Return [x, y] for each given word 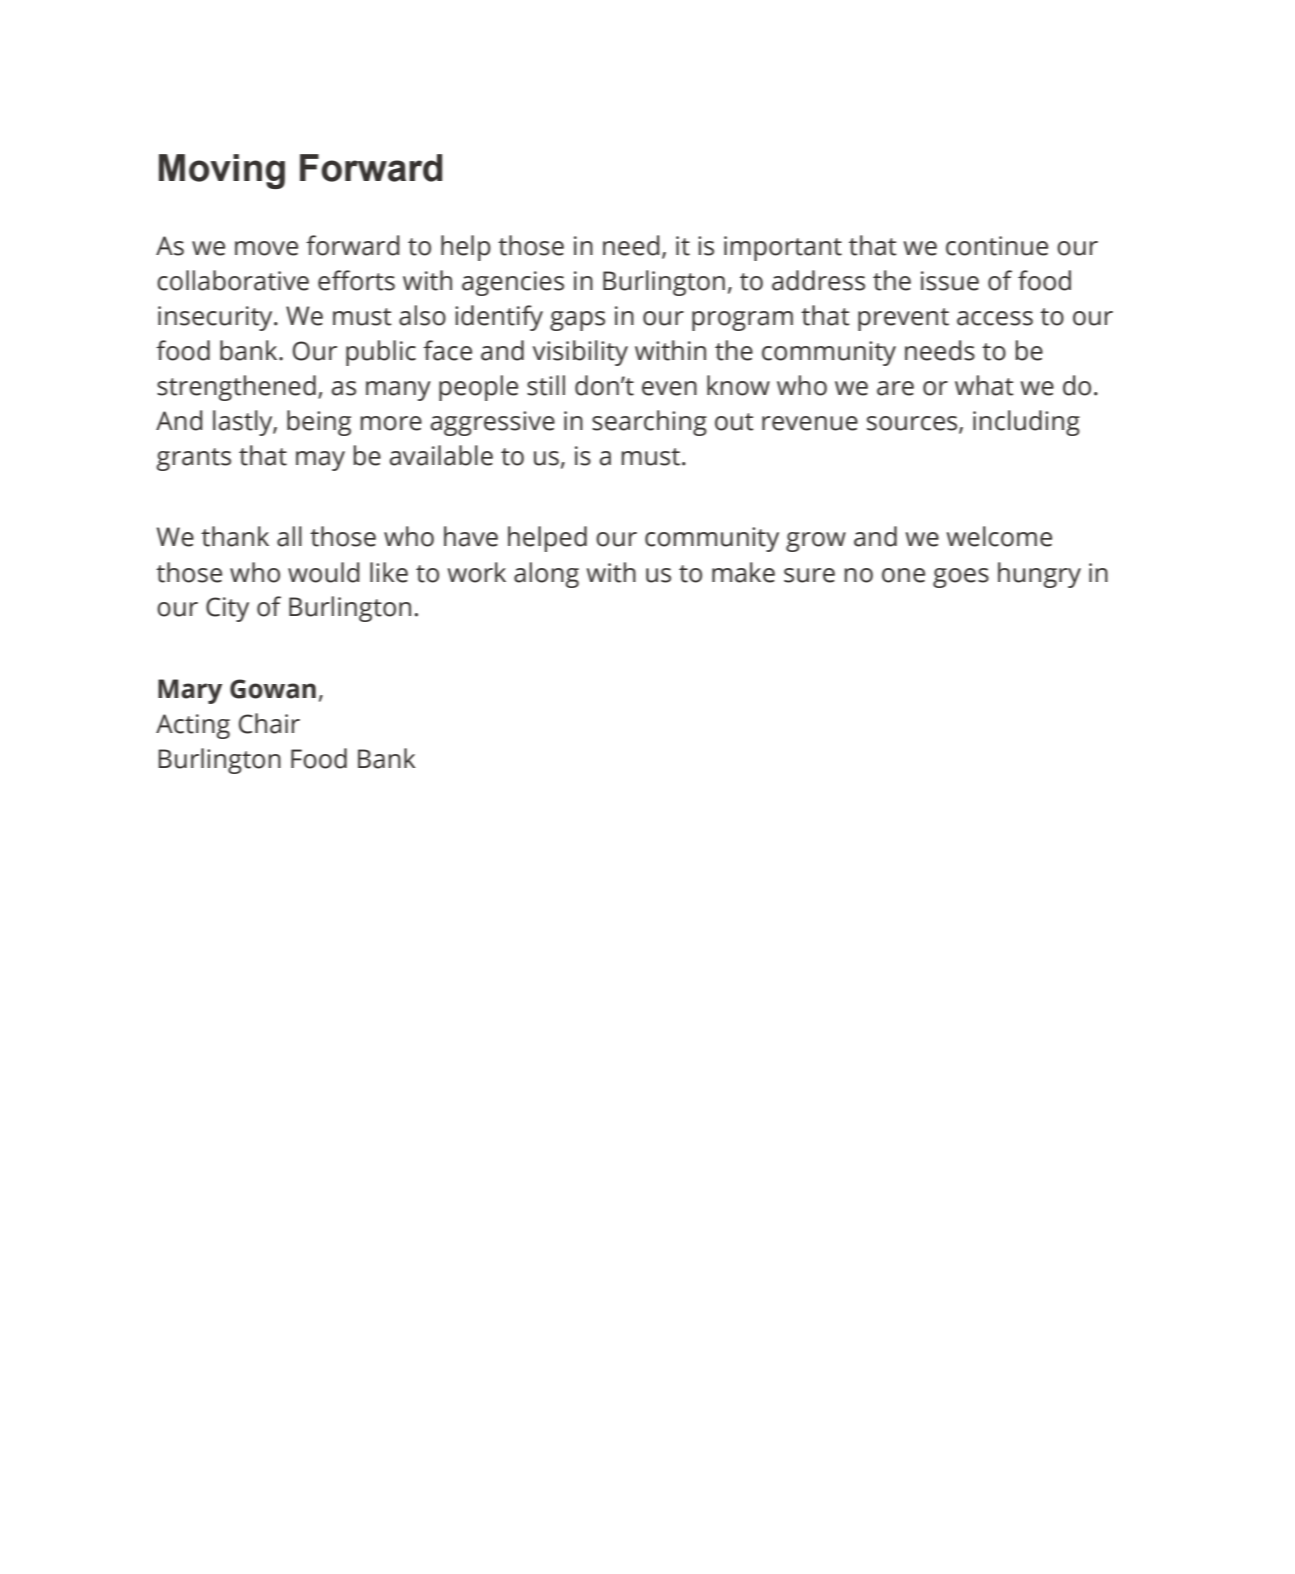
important [783, 248]
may [320, 461]
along [546, 575]
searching [649, 423]
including [1026, 423]
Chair [269, 723]
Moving [222, 171]
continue [997, 246]
